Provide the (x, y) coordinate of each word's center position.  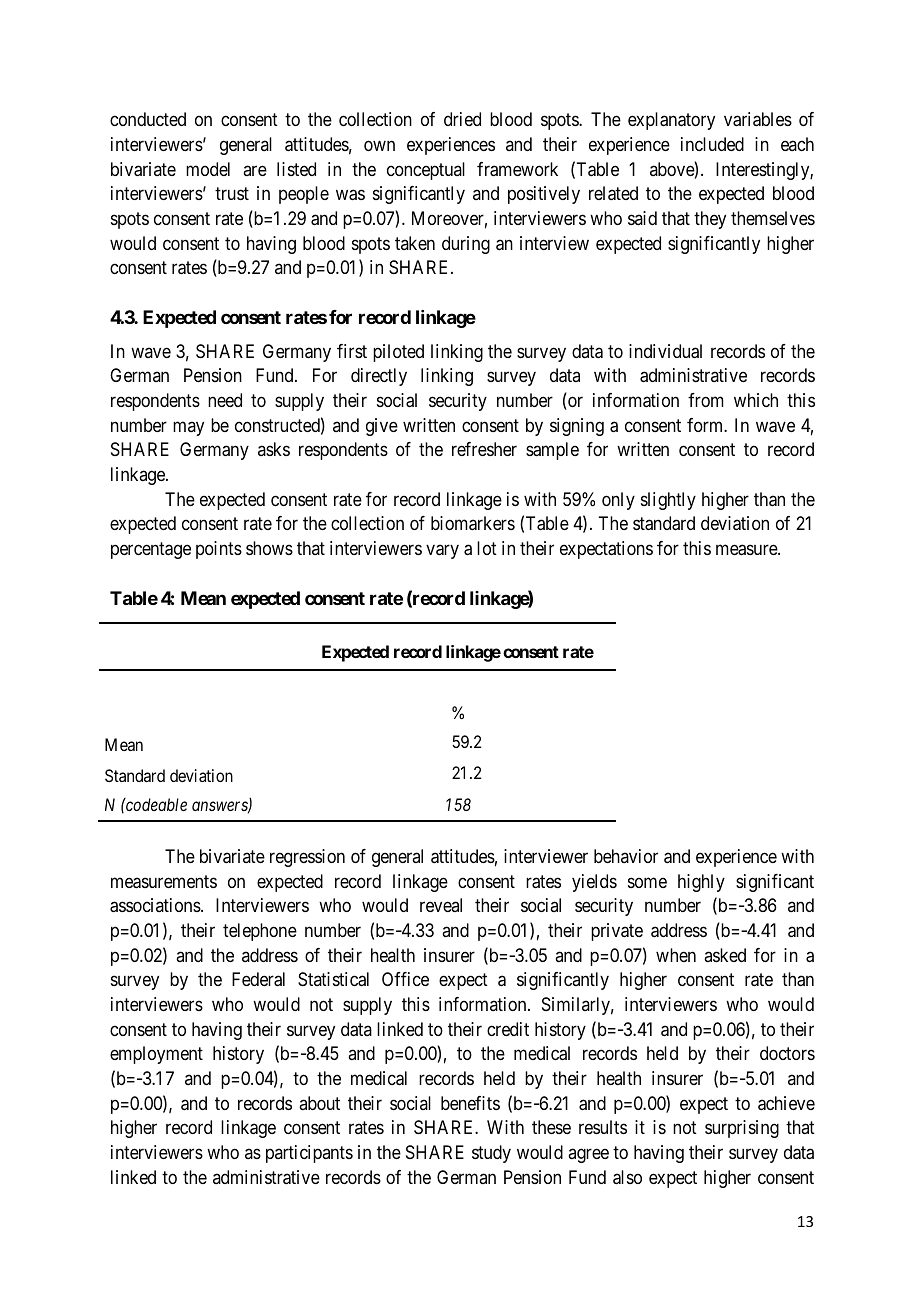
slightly (668, 501)
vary (442, 551)
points (219, 550)
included (712, 144)
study (491, 1154)
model (208, 169)
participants (309, 1154)
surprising (742, 1129)
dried (462, 119)
